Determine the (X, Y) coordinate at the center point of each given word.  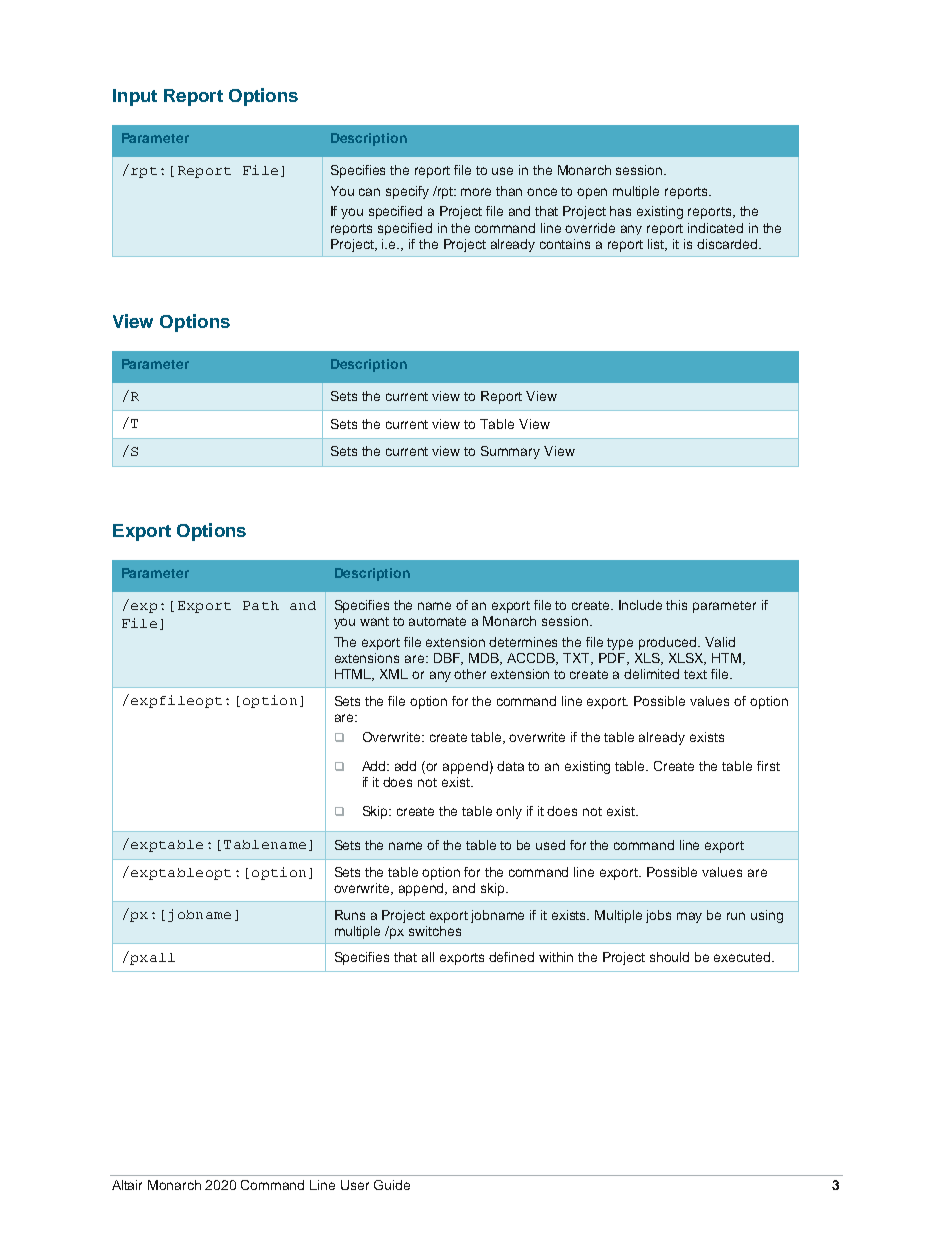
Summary (510, 452)
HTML (354, 675)
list (657, 245)
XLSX (687, 659)
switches (435, 931)
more (476, 192)
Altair (127, 1185)
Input (135, 97)
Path (261, 605)
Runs (350, 915)
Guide (392, 1185)
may (689, 917)
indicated (715, 228)
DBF (448, 659)
